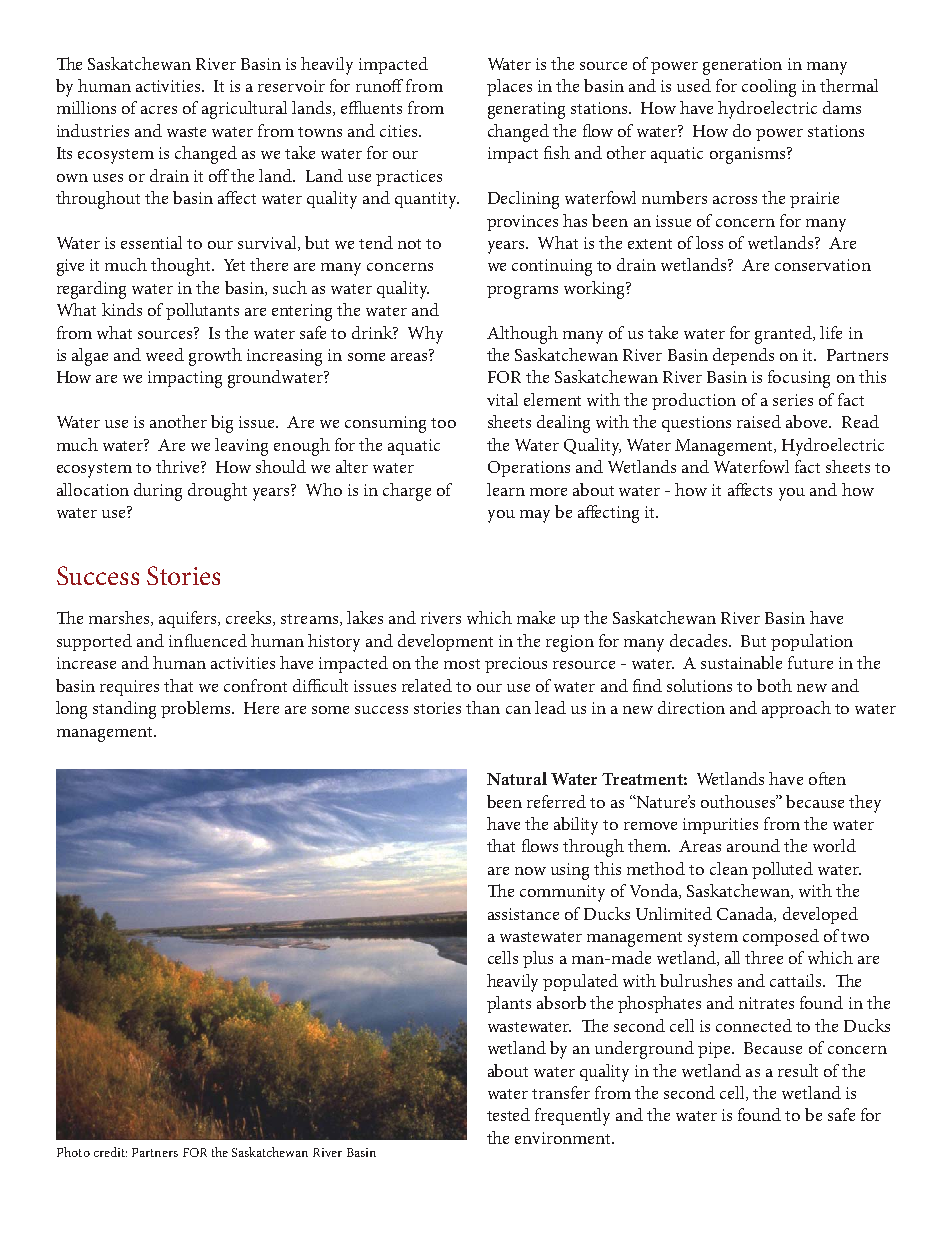 Image resolution: width=952 pixels, height=1233 pixels. What do you see at coordinates (73, 1152) in the screenshot?
I see `Photo` at bounding box center [73, 1152].
